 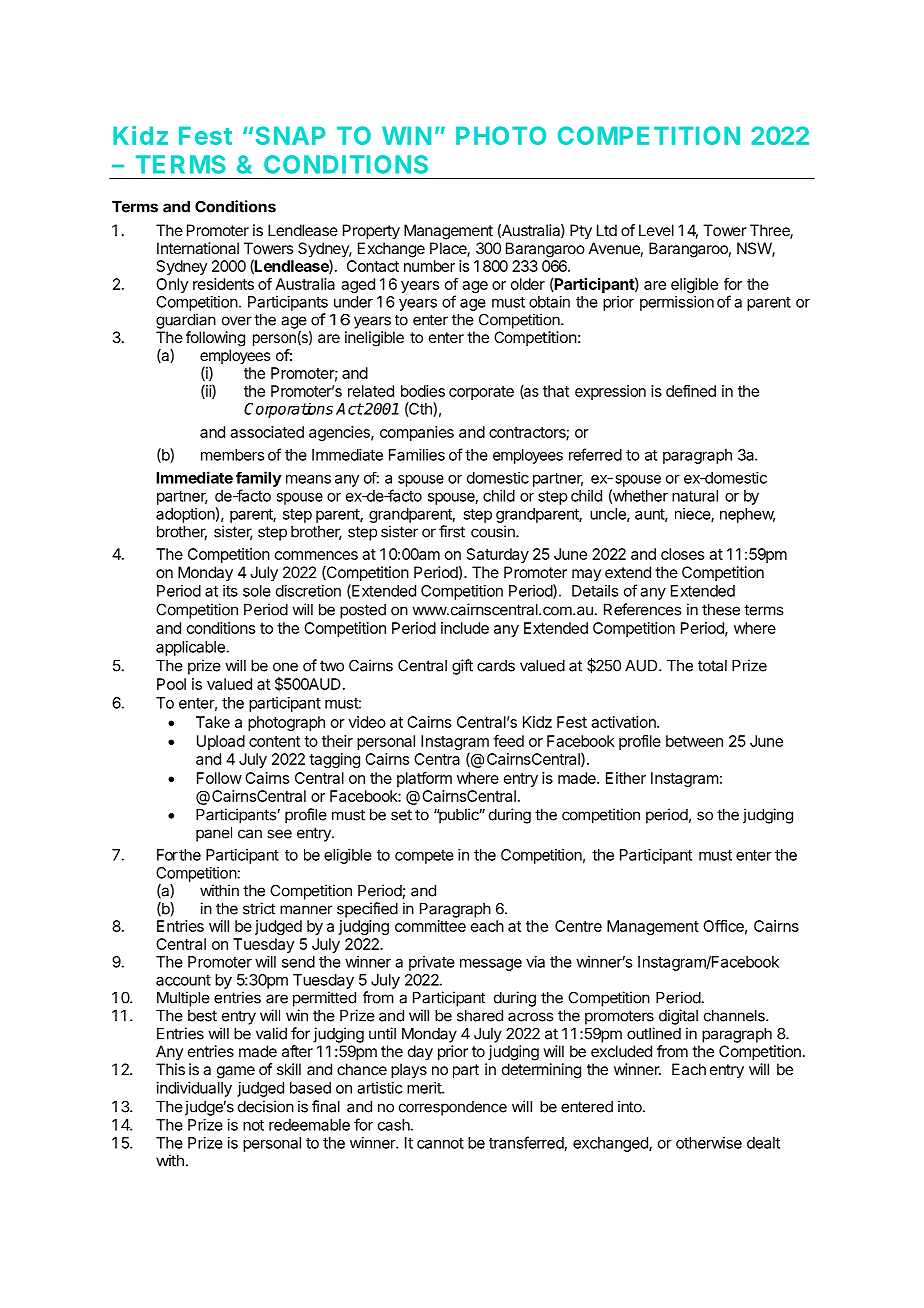 What do you see at coordinates (214, 834) in the document?
I see `panel` at bounding box center [214, 834].
